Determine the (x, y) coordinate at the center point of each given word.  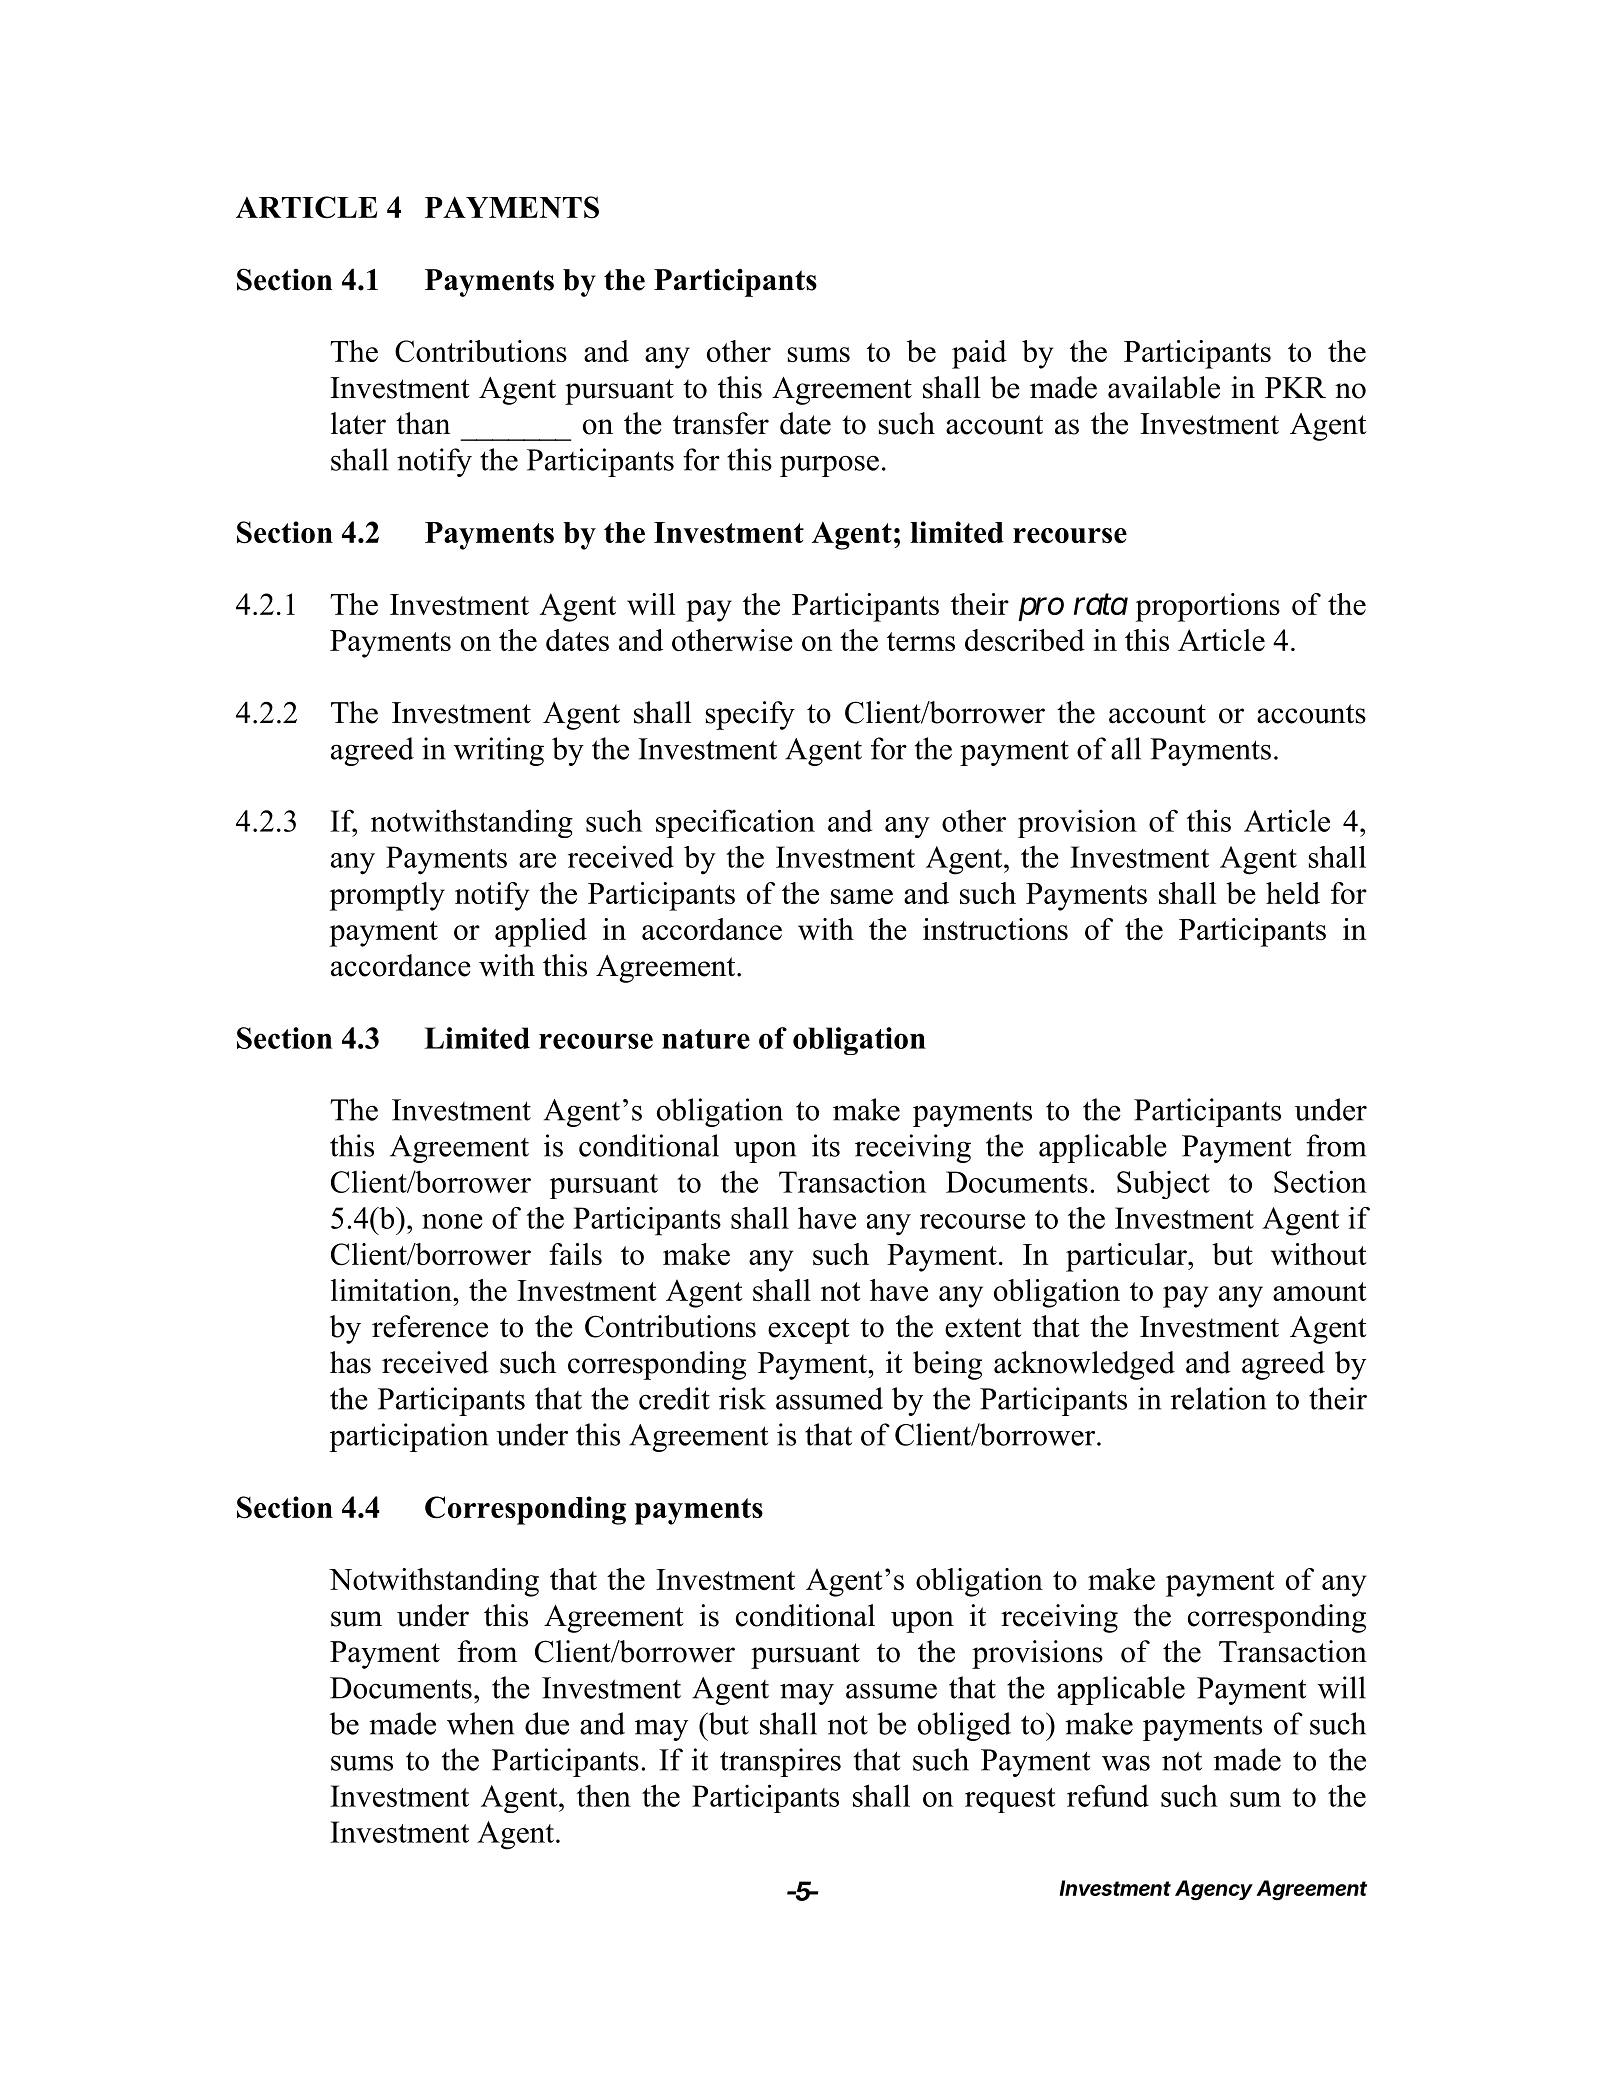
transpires (780, 1762)
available (1164, 387)
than (423, 423)
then (604, 1795)
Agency (1214, 1890)
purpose (829, 466)
